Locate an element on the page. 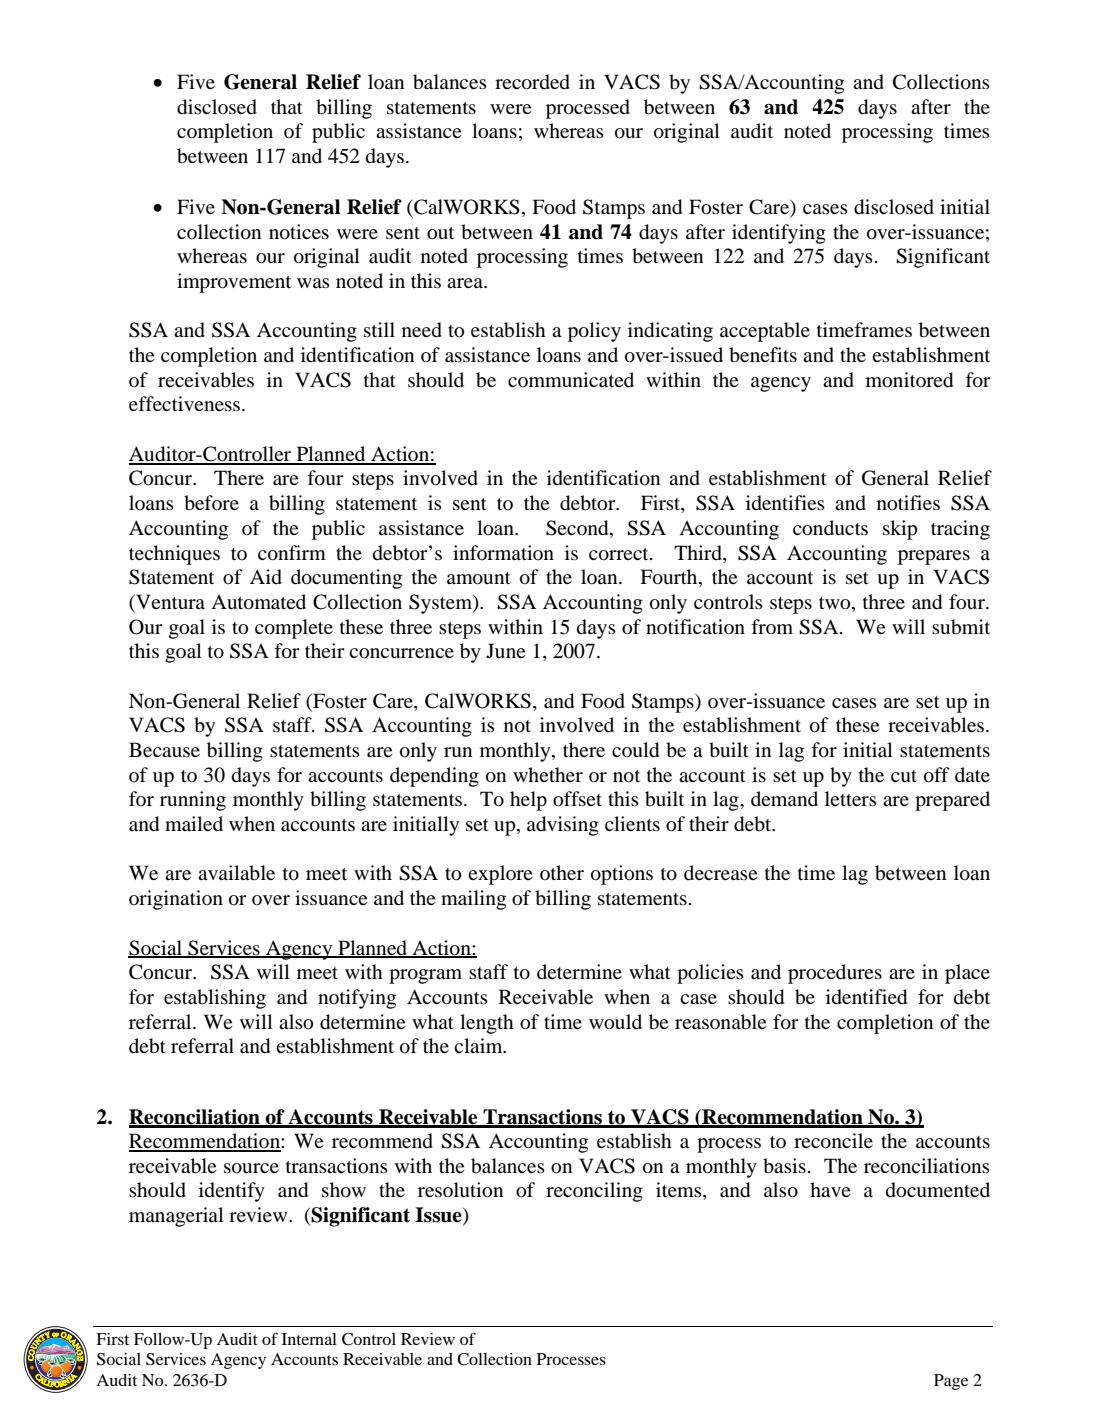  whether is located at coordinates (548, 774).
